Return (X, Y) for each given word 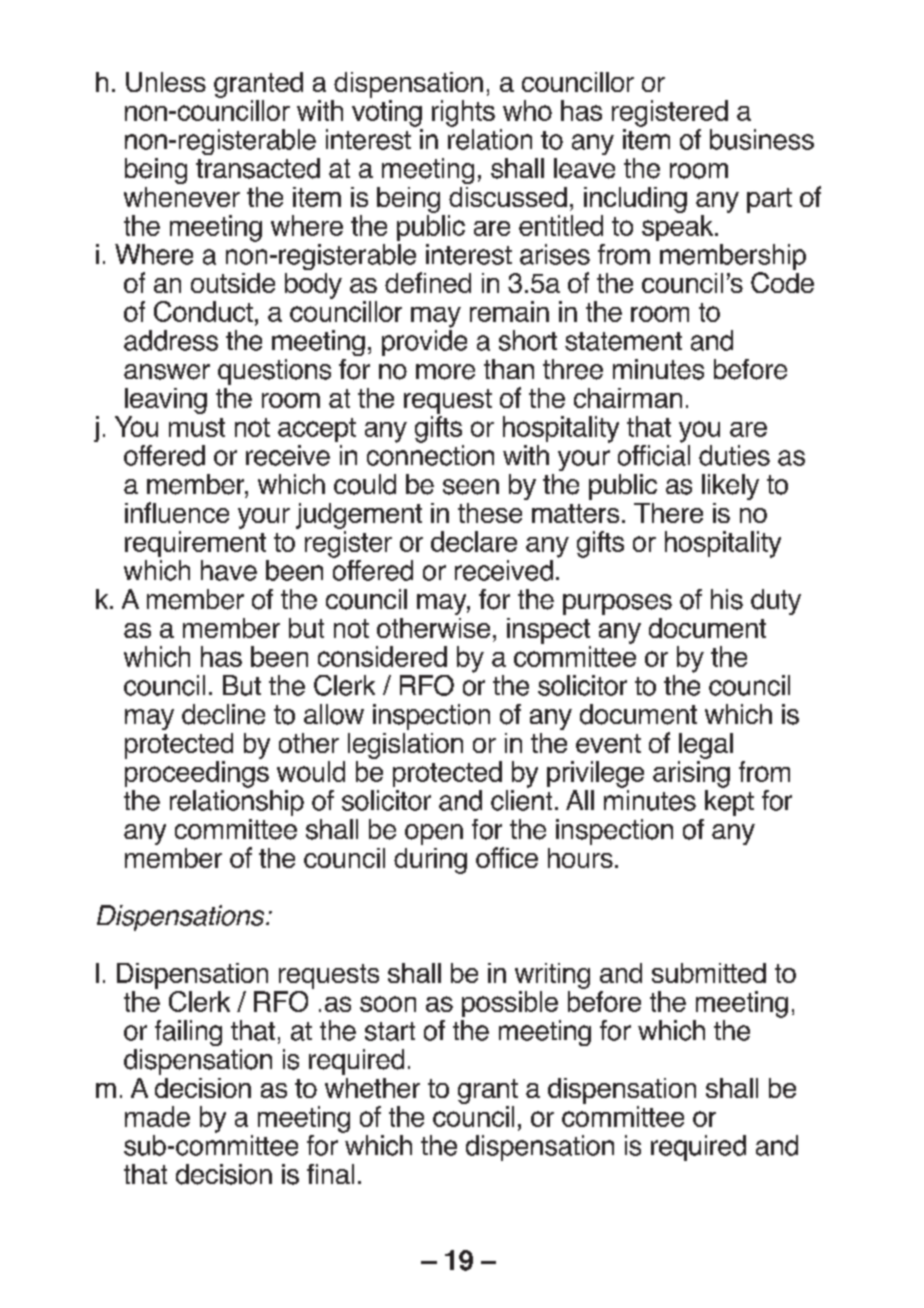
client (521, 800)
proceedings (197, 774)
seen (471, 487)
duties (734, 455)
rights (463, 113)
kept (729, 803)
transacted (258, 168)
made (157, 1116)
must (197, 427)
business (762, 139)
